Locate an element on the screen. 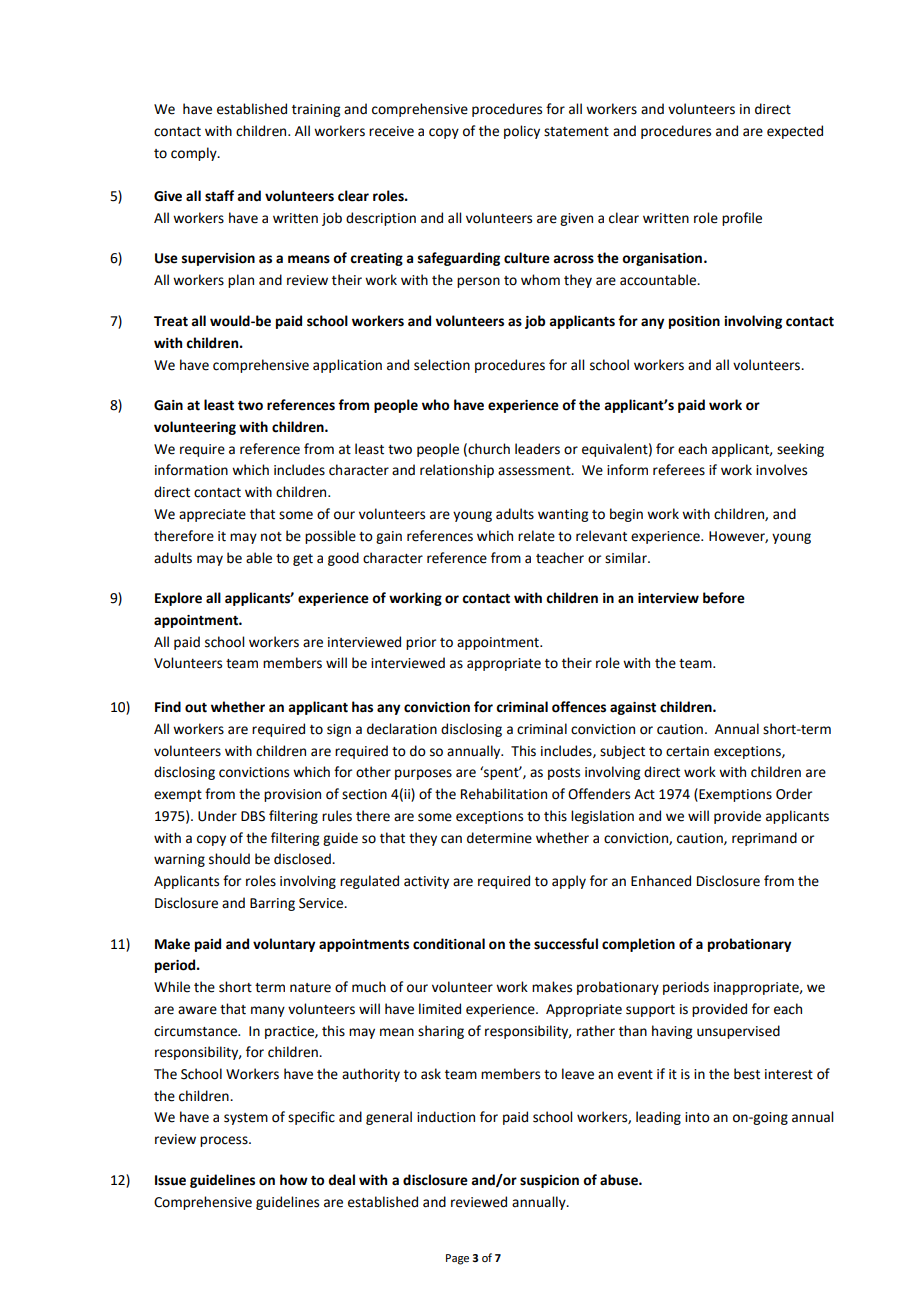  Treat is located at coordinates (171, 321).
